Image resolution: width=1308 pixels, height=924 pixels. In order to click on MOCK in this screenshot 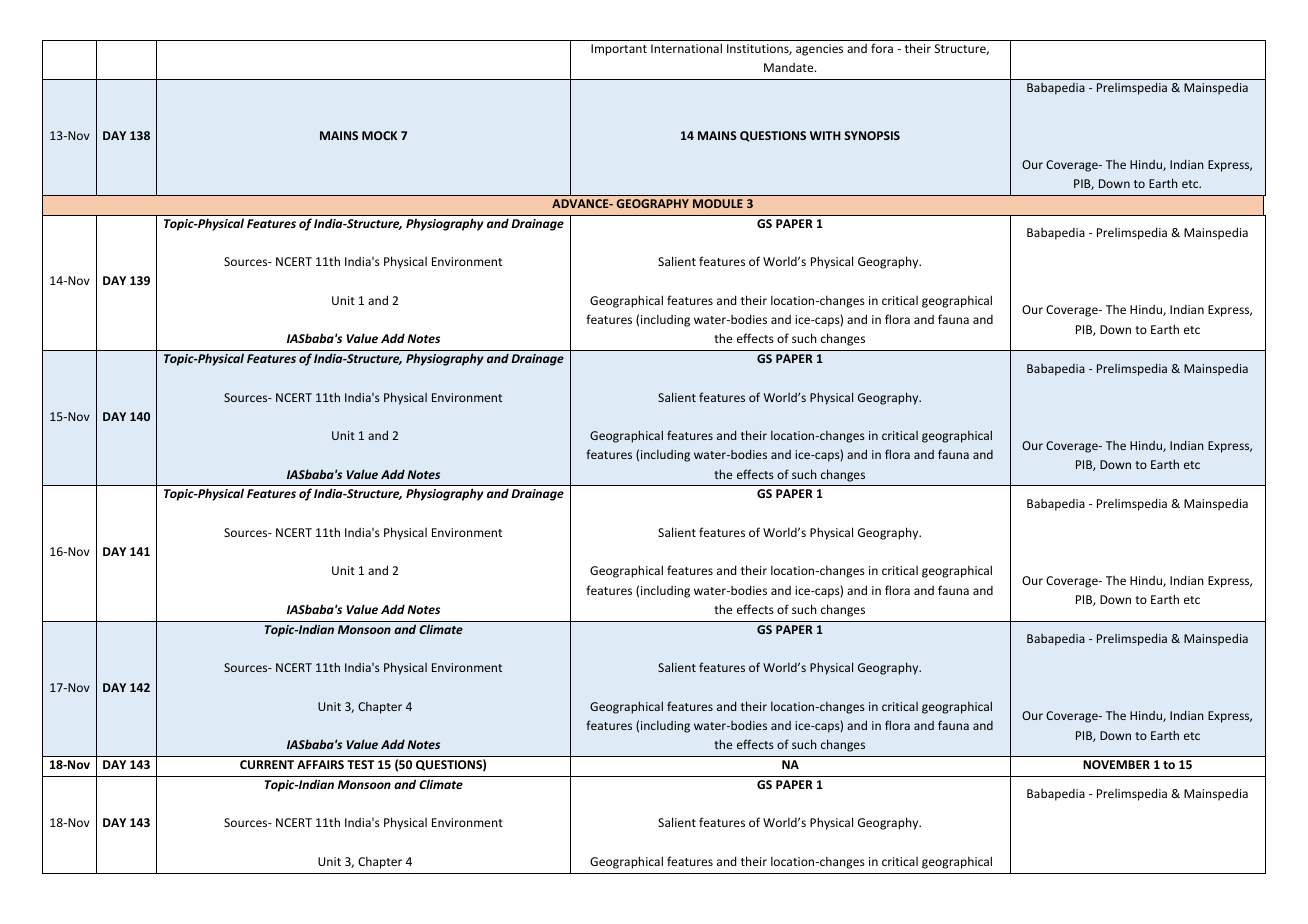, I will do `click(379, 135)`.
